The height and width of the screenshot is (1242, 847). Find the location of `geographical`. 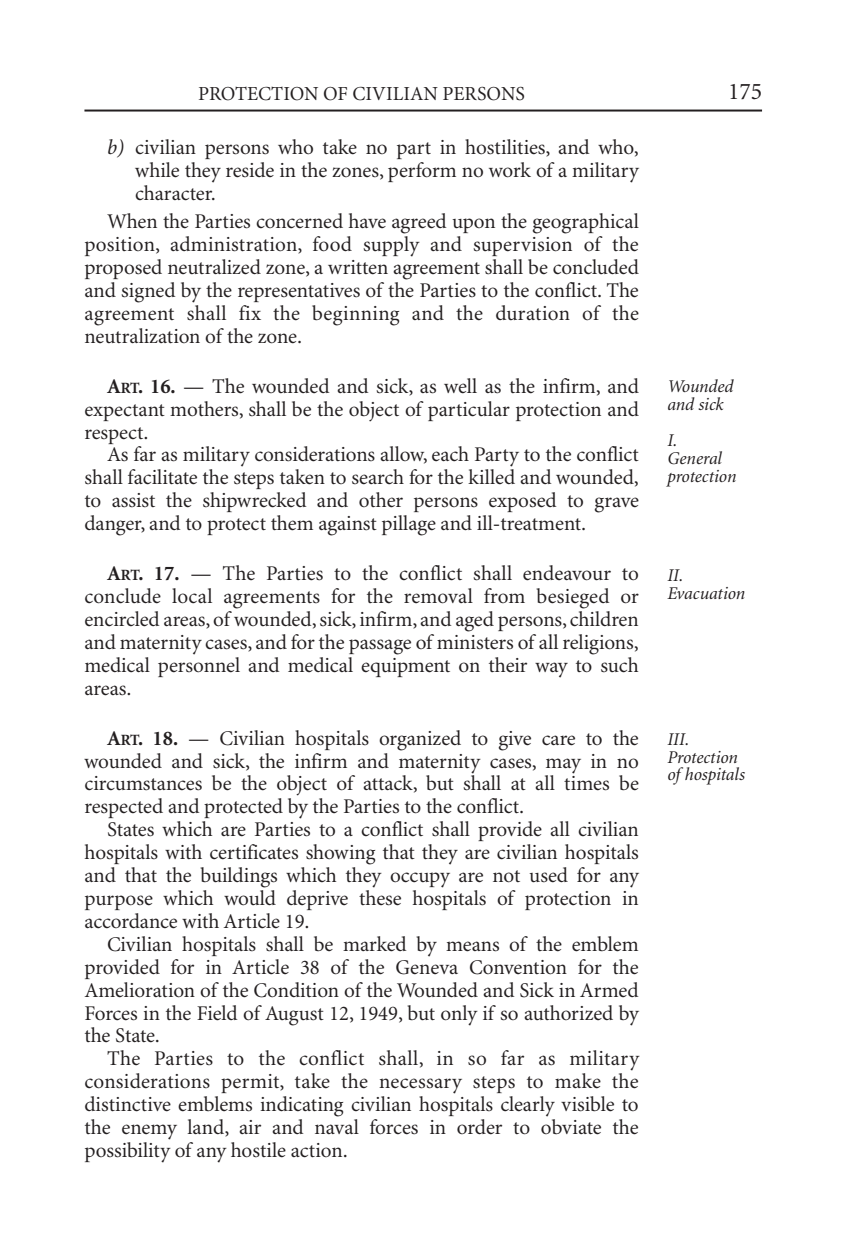

geographical is located at coordinates (585, 223).
